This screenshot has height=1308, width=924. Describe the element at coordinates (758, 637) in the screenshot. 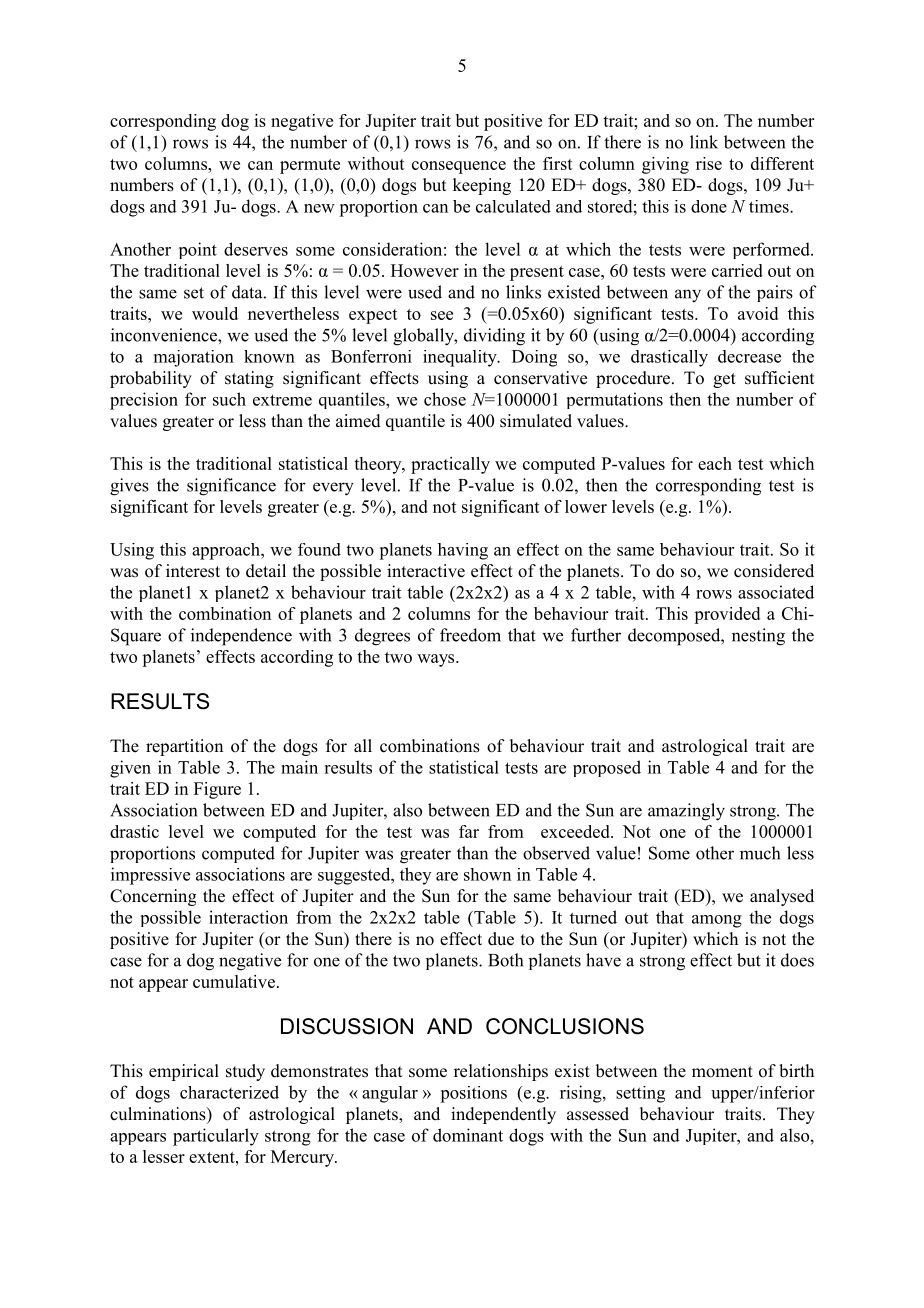

I see `nesting` at that location.
